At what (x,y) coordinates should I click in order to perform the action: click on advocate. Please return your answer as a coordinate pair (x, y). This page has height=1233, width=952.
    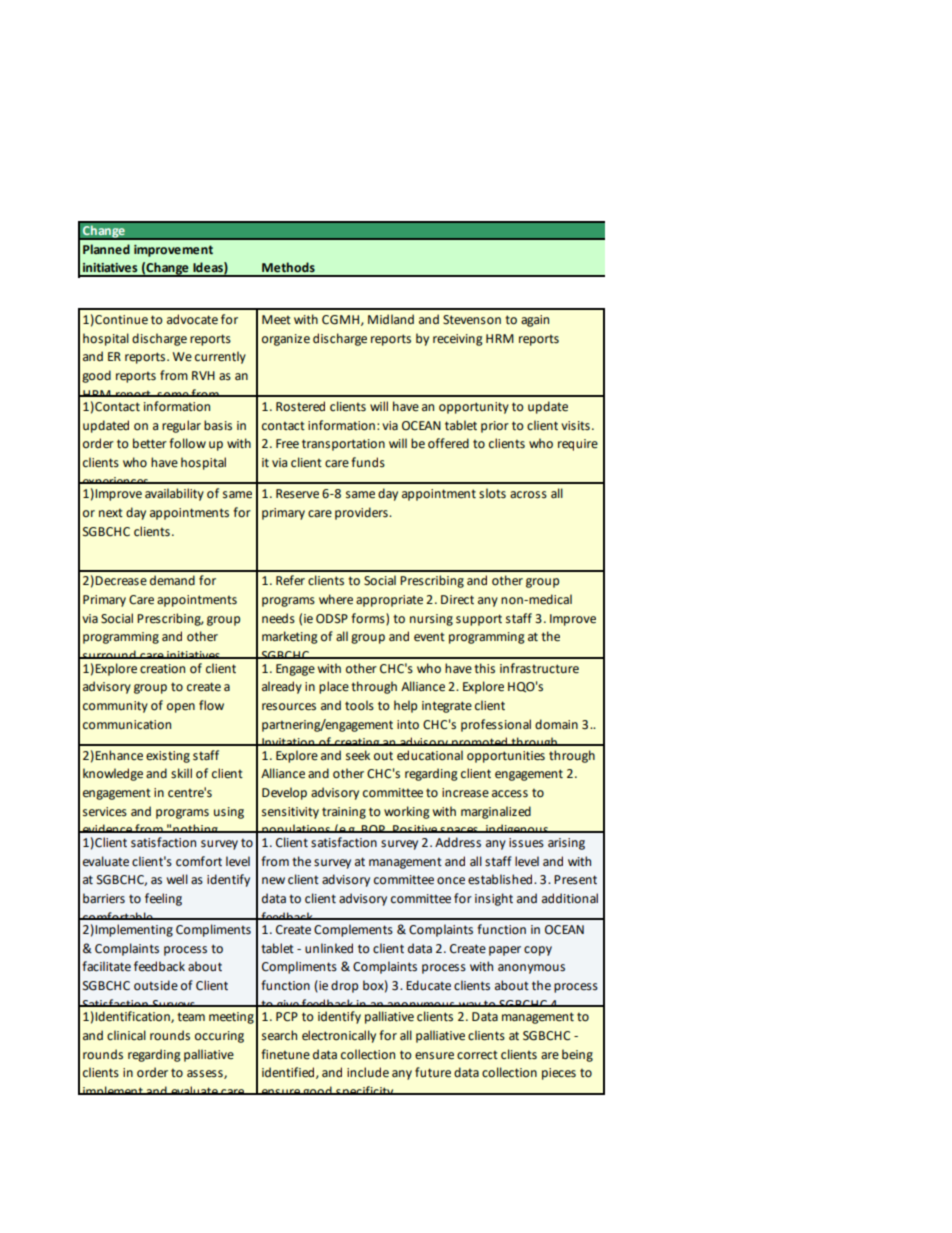
    Looking at the image, I should click on (192, 319).
